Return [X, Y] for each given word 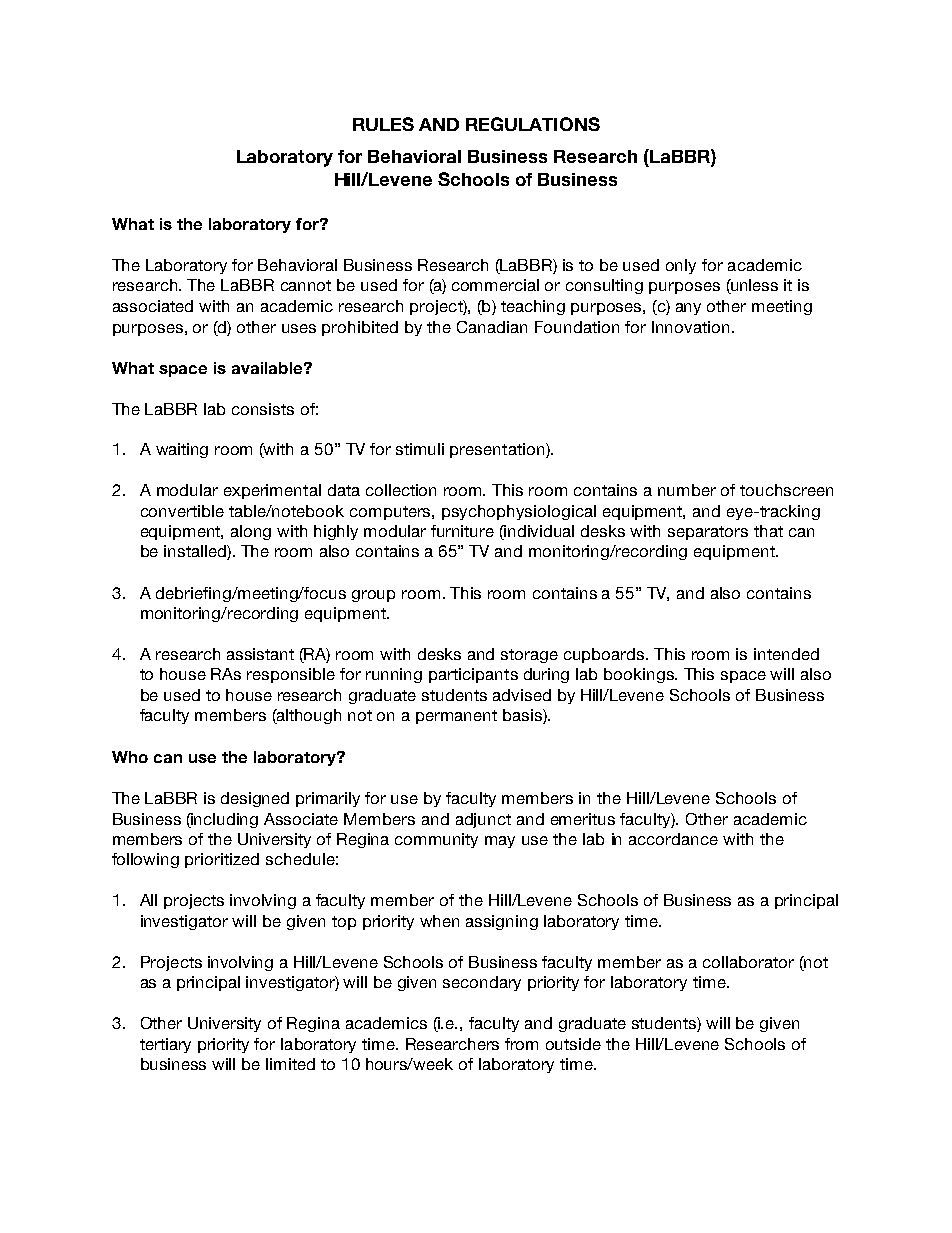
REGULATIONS [533, 124]
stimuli [420, 449]
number [687, 490]
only [681, 266]
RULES [383, 124]
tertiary [165, 1045]
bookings [640, 675]
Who [130, 757]
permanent [456, 717]
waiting [182, 450]
